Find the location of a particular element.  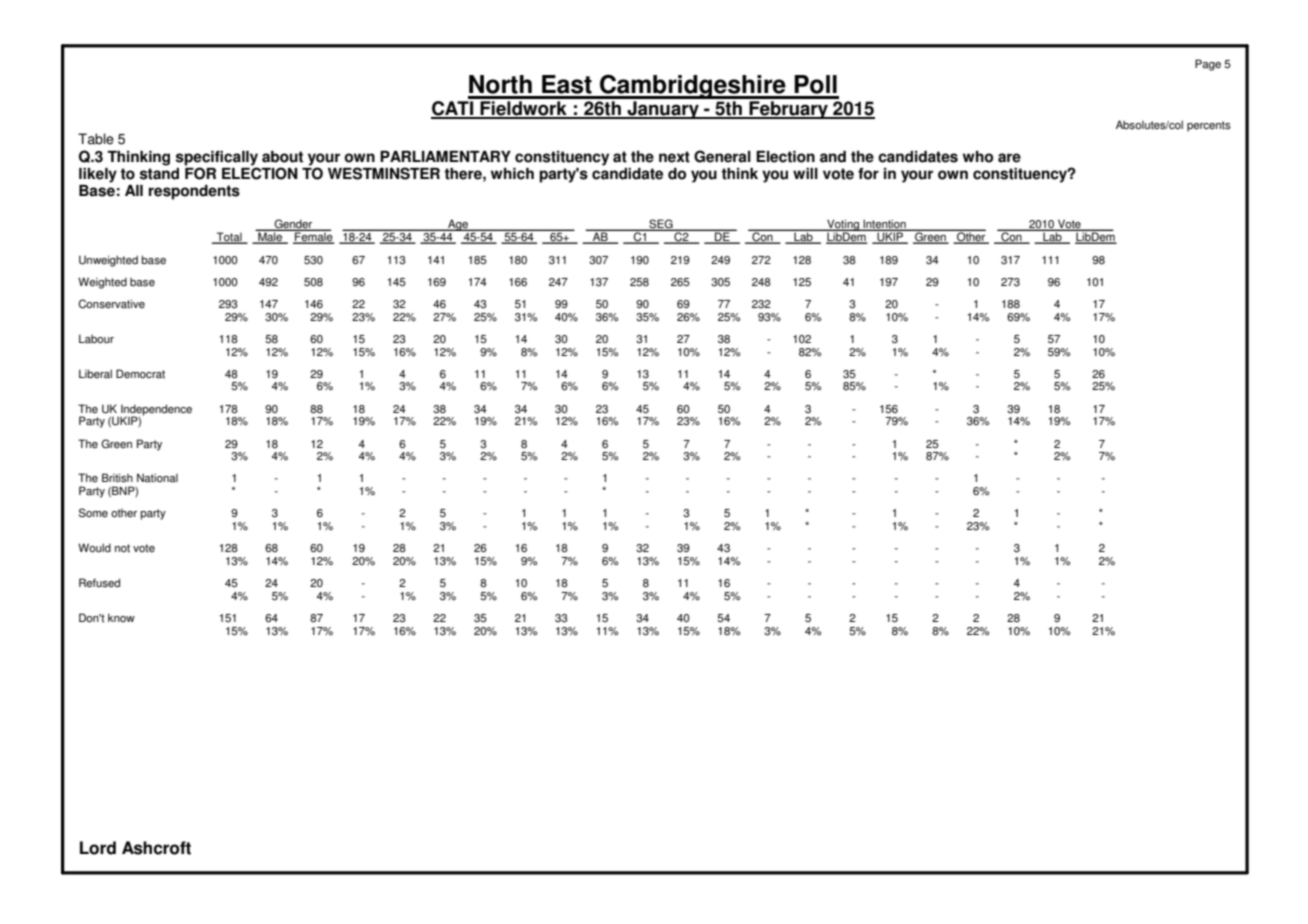

Ashcroft is located at coordinates (156, 848).
